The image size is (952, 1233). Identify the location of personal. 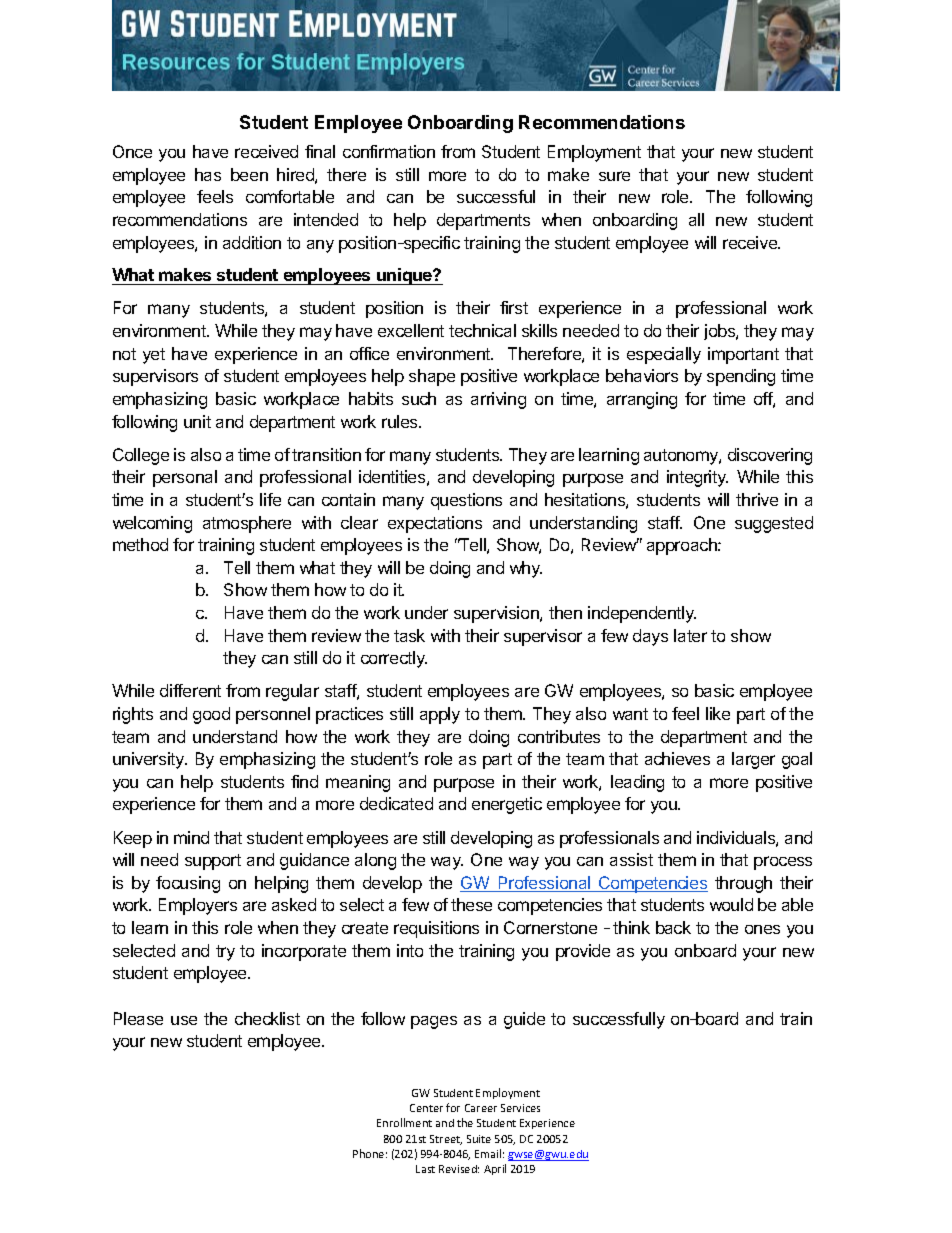
(185, 478).
